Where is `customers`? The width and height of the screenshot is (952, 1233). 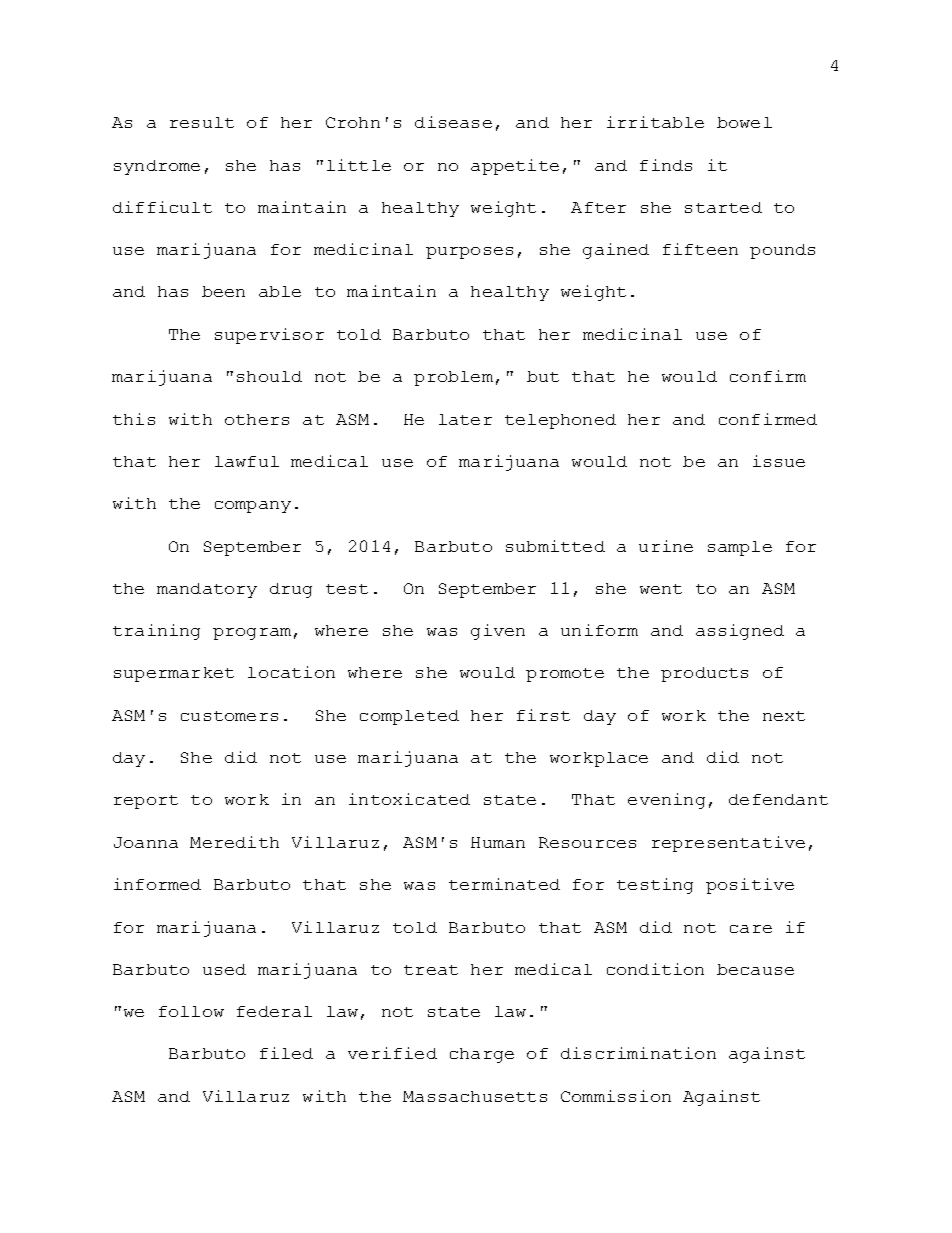 customers is located at coordinates (229, 716).
